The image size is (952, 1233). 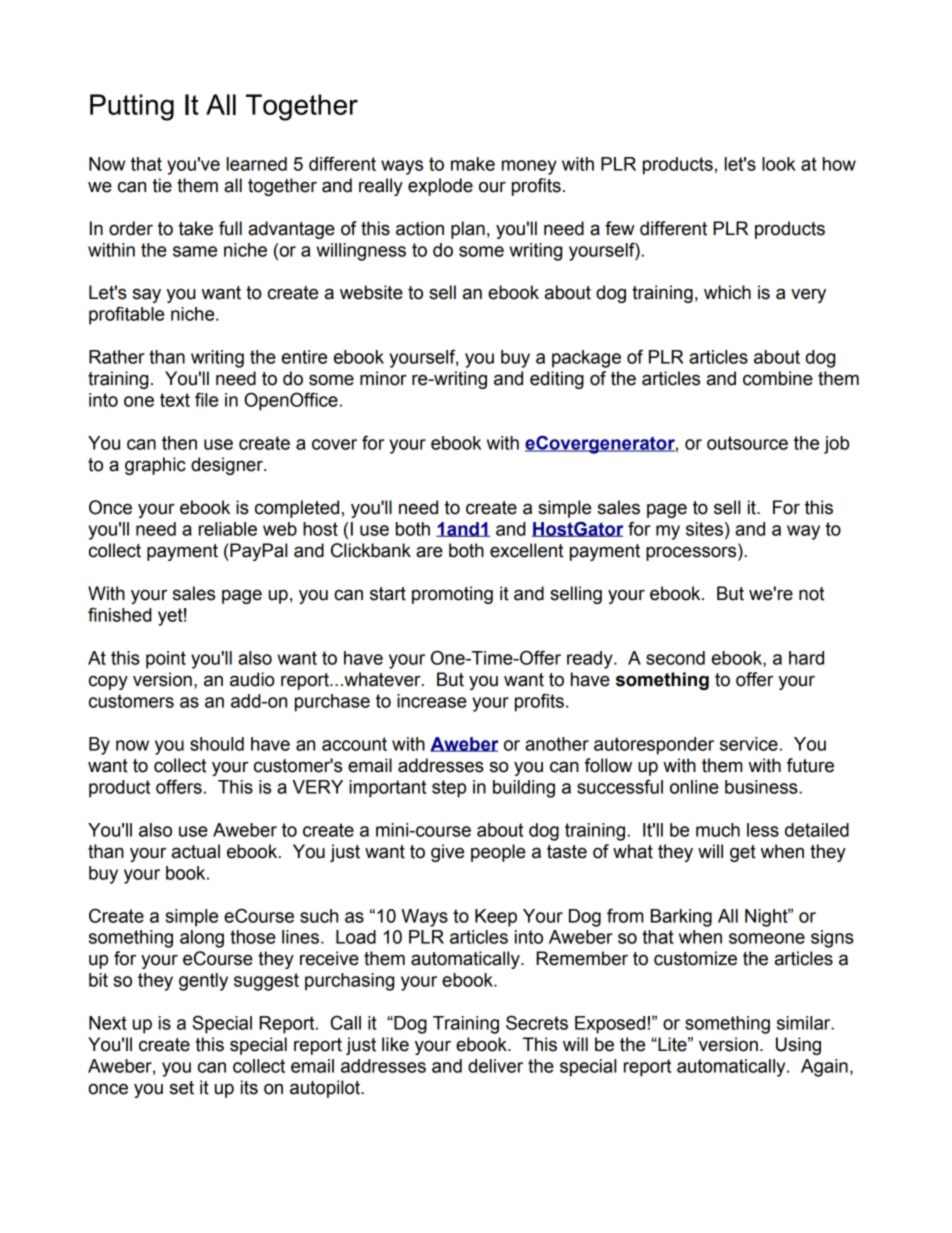 I want to click on promoting, so click(x=452, y=595).
